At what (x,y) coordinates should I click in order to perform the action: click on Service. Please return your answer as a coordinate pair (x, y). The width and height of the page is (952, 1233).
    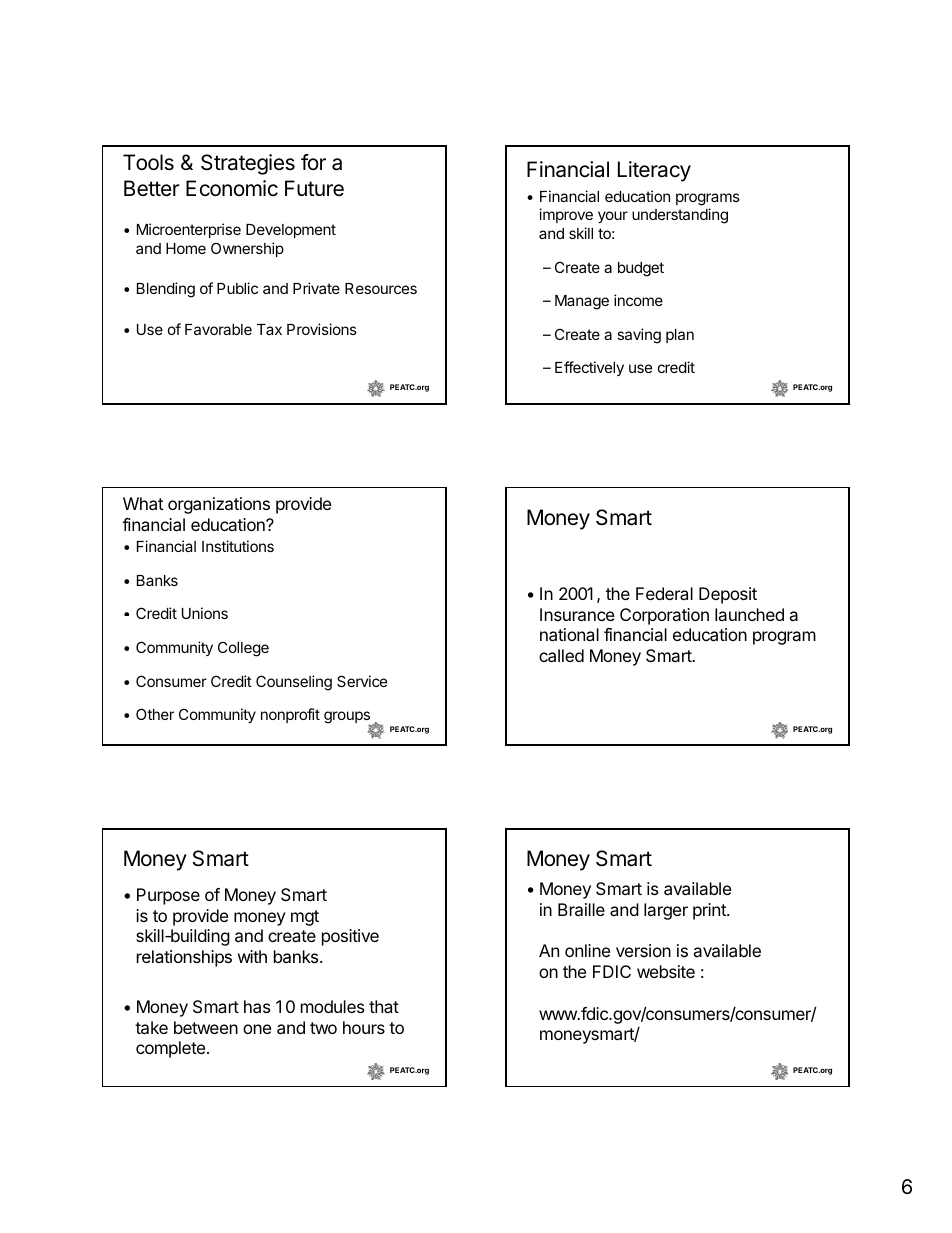
    Looking at the image, I should click on (362, 681).
